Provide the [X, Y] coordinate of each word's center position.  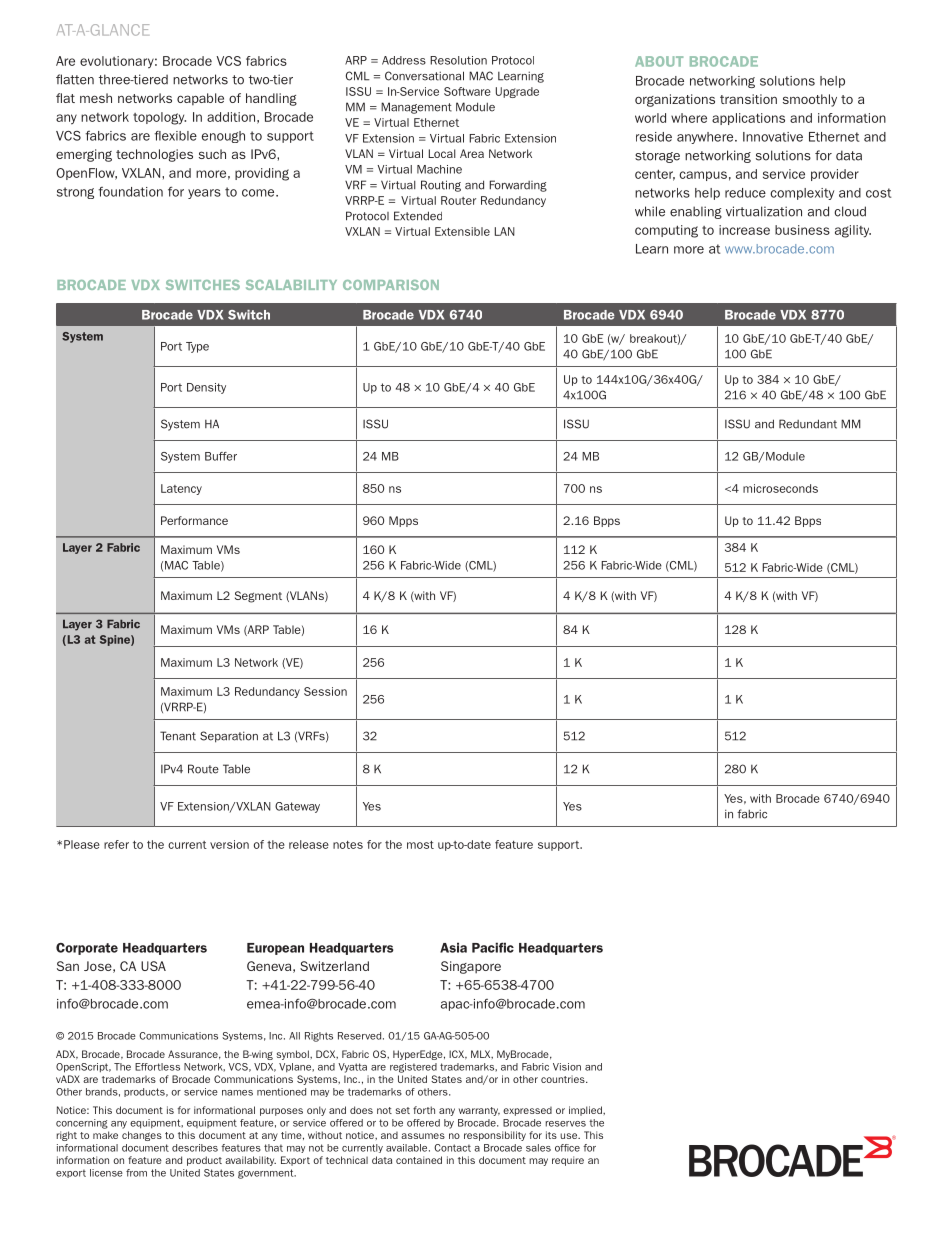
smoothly [810, 100]
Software [467, 91]
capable [200, 99]
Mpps [403, 521]
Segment [258, 597]
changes [142, 1136]
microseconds [780, 488]
